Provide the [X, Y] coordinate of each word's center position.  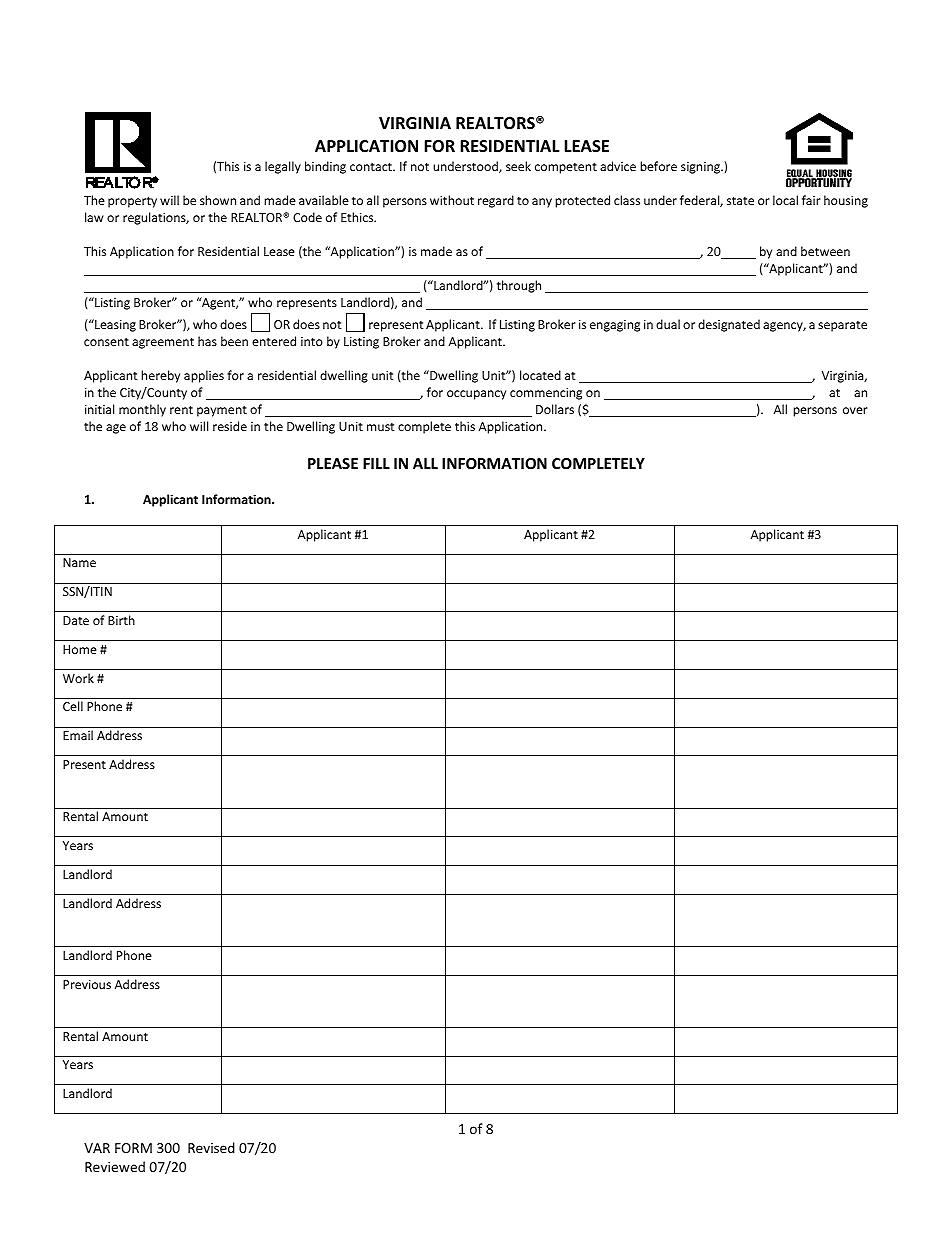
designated [729, 325]
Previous [87, 984]
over [855, 410]
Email [78, 735]
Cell [73, 706]
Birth [121, 620]
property [132, 202]
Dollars [555, 409]
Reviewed [115, 1166]
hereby [160, 376]
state [740, 201]
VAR [97, 1148]
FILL [376, 463]
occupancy [476, 395]
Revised [211, 1147]
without [452, 200]
